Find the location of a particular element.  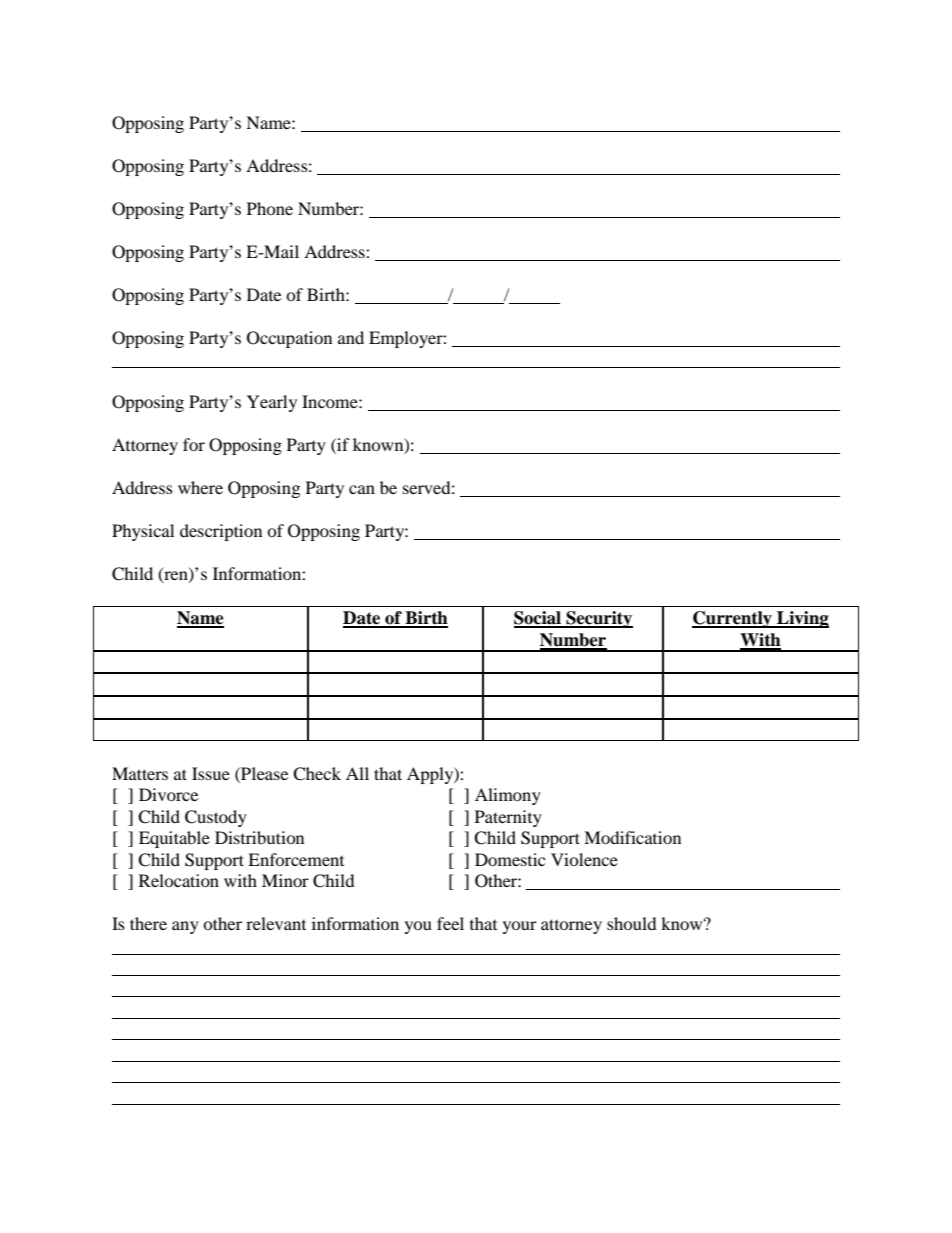

Currently is located at coordinates (733, 619).
